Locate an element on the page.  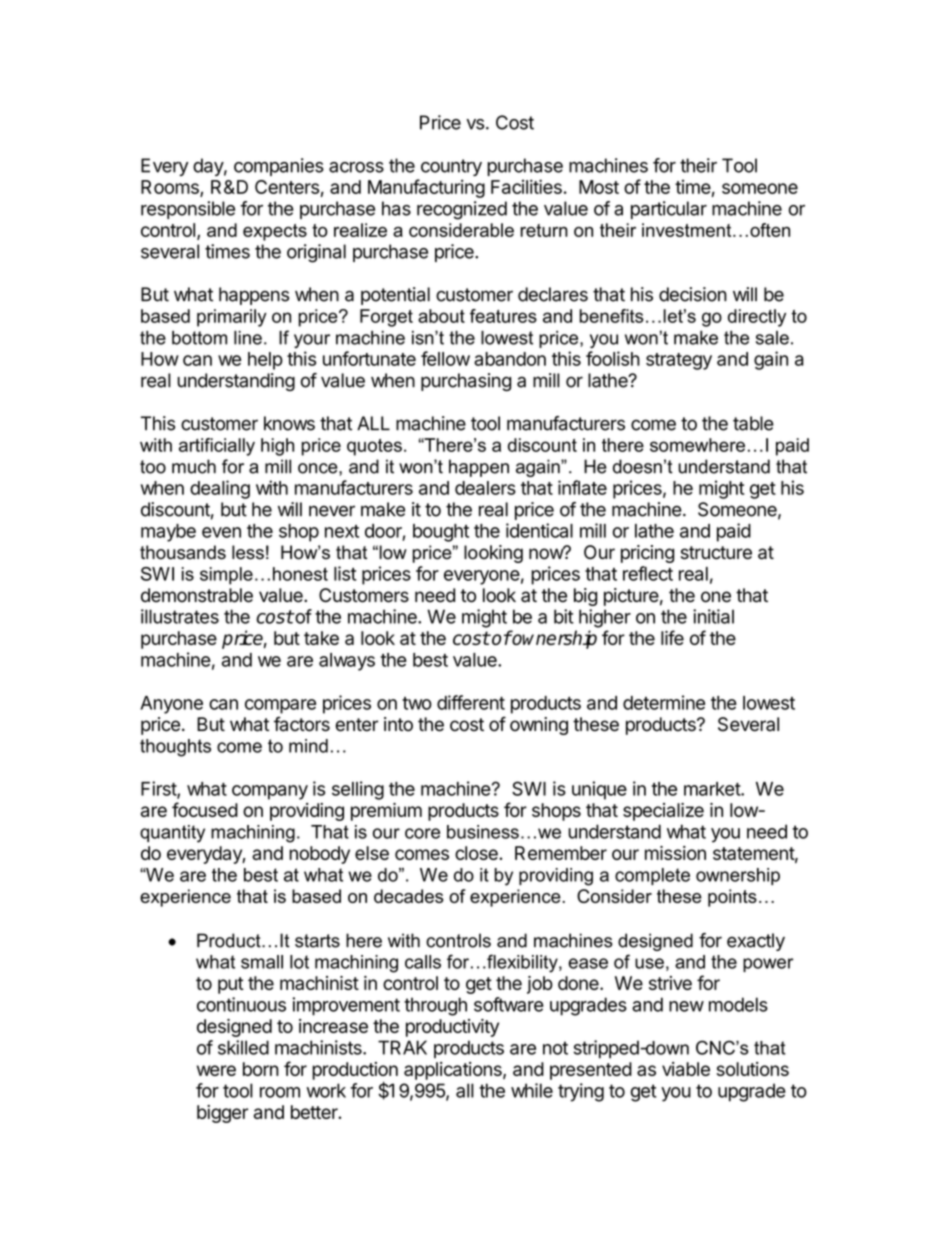
company is located at coordinates (270, 792).
